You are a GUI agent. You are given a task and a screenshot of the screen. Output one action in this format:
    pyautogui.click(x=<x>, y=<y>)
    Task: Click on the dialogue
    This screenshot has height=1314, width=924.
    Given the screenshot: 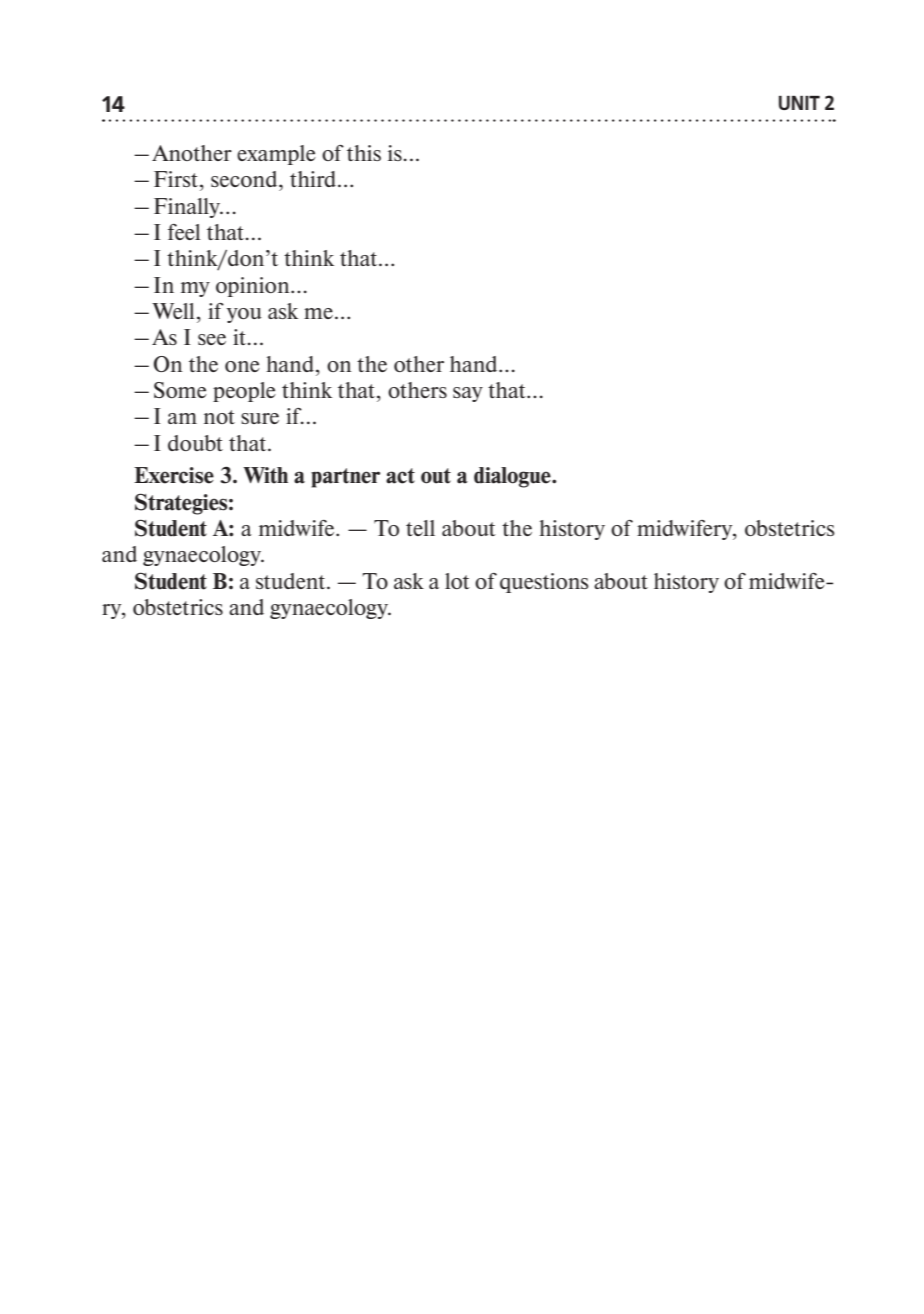 What is the action you would take?
    pyautogui.click(x=513, y=477)
